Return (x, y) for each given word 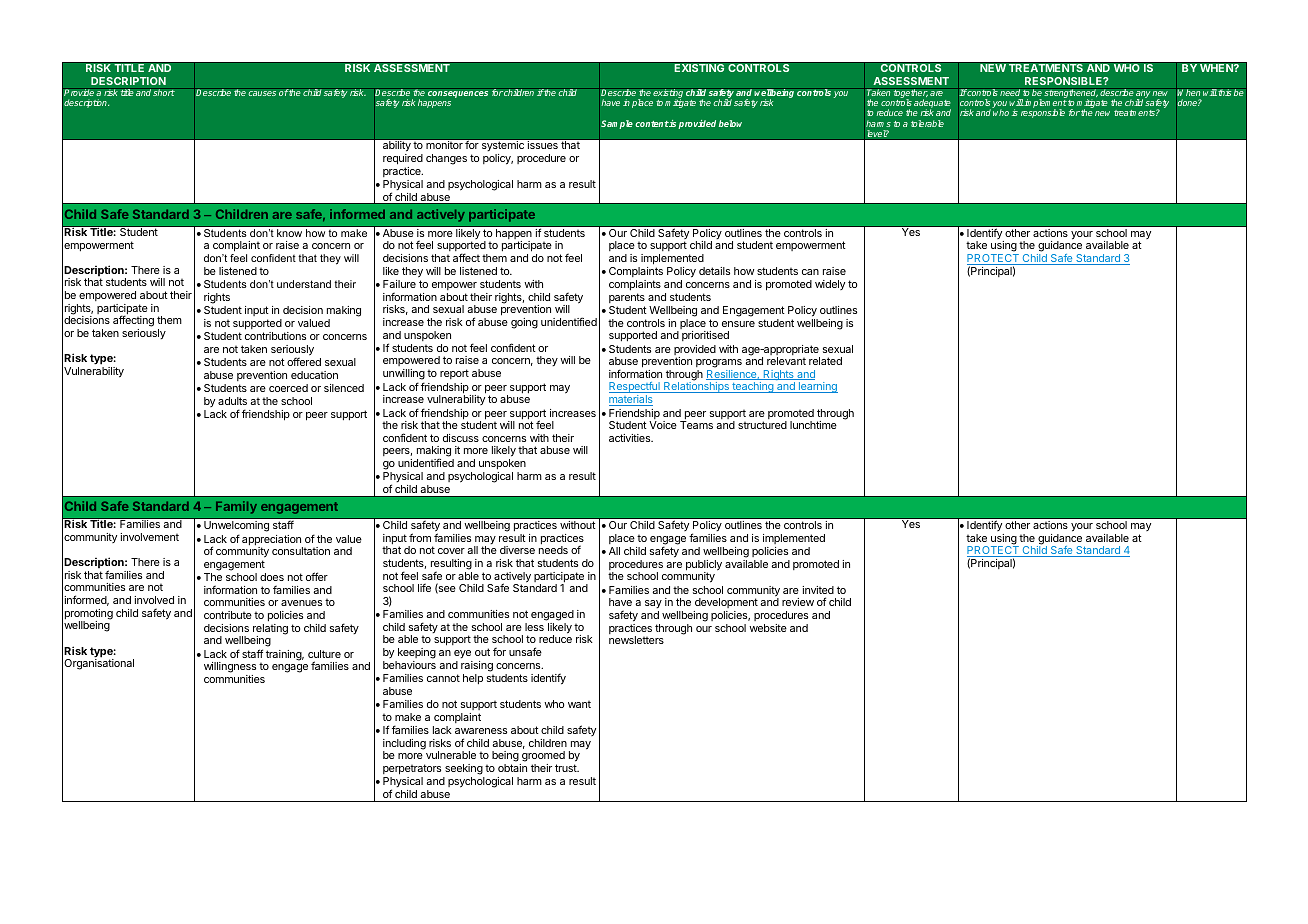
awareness (481, 731)
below (730, 123)
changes (446, 159)
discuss (461, 438)
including (404, 745)
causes (262, 93)
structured (762, 425)
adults (232, 401)
